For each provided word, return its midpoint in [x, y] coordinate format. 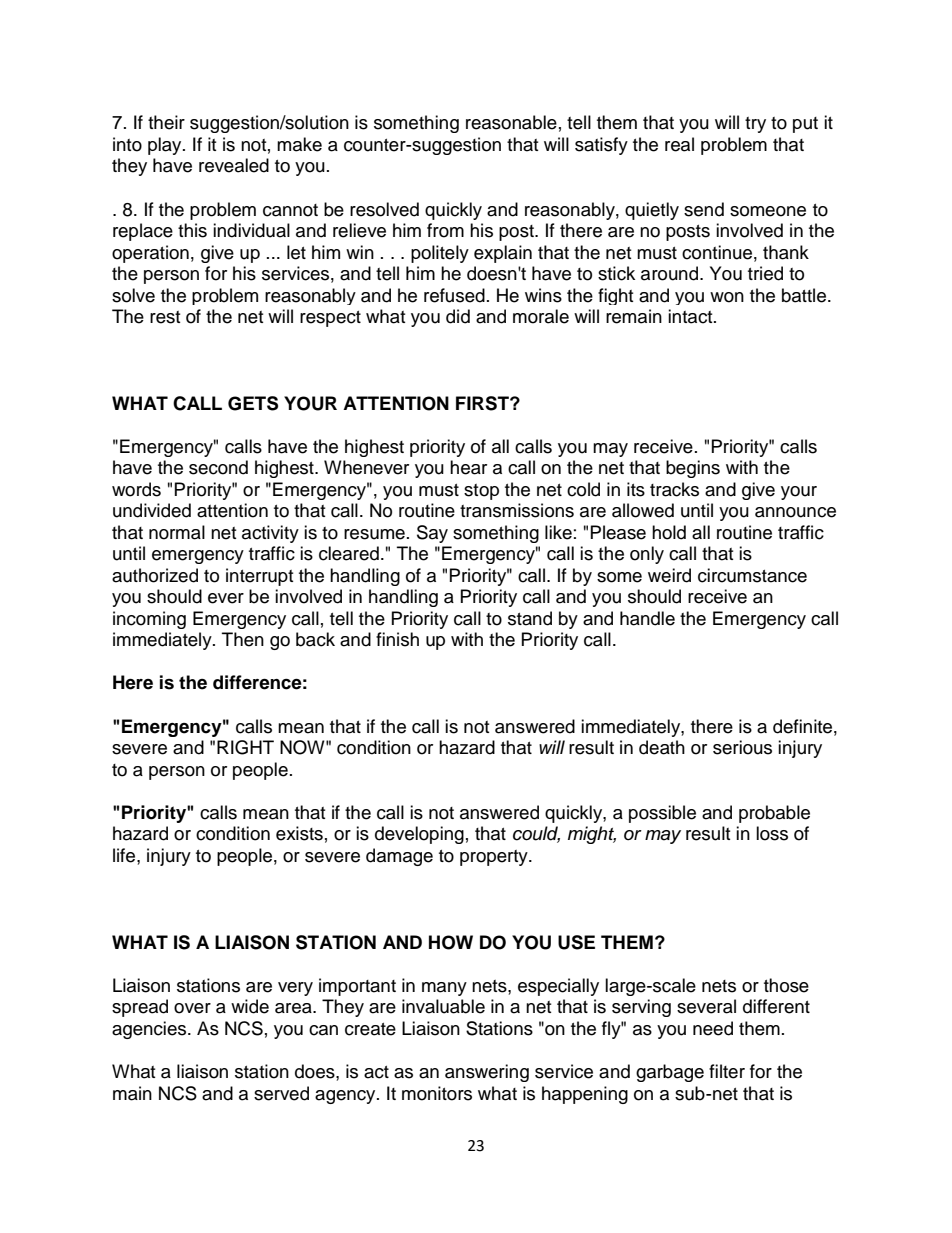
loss [772, 833]
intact [691, 316]
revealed [234, 165]
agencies [150, 1030]
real [679, 144]
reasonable [511, 122]
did [458, 316]
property [495, 858]
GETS [253, 403]
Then [243, 639]
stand [530, 618]
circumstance [752, 575]
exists [299, 833]
